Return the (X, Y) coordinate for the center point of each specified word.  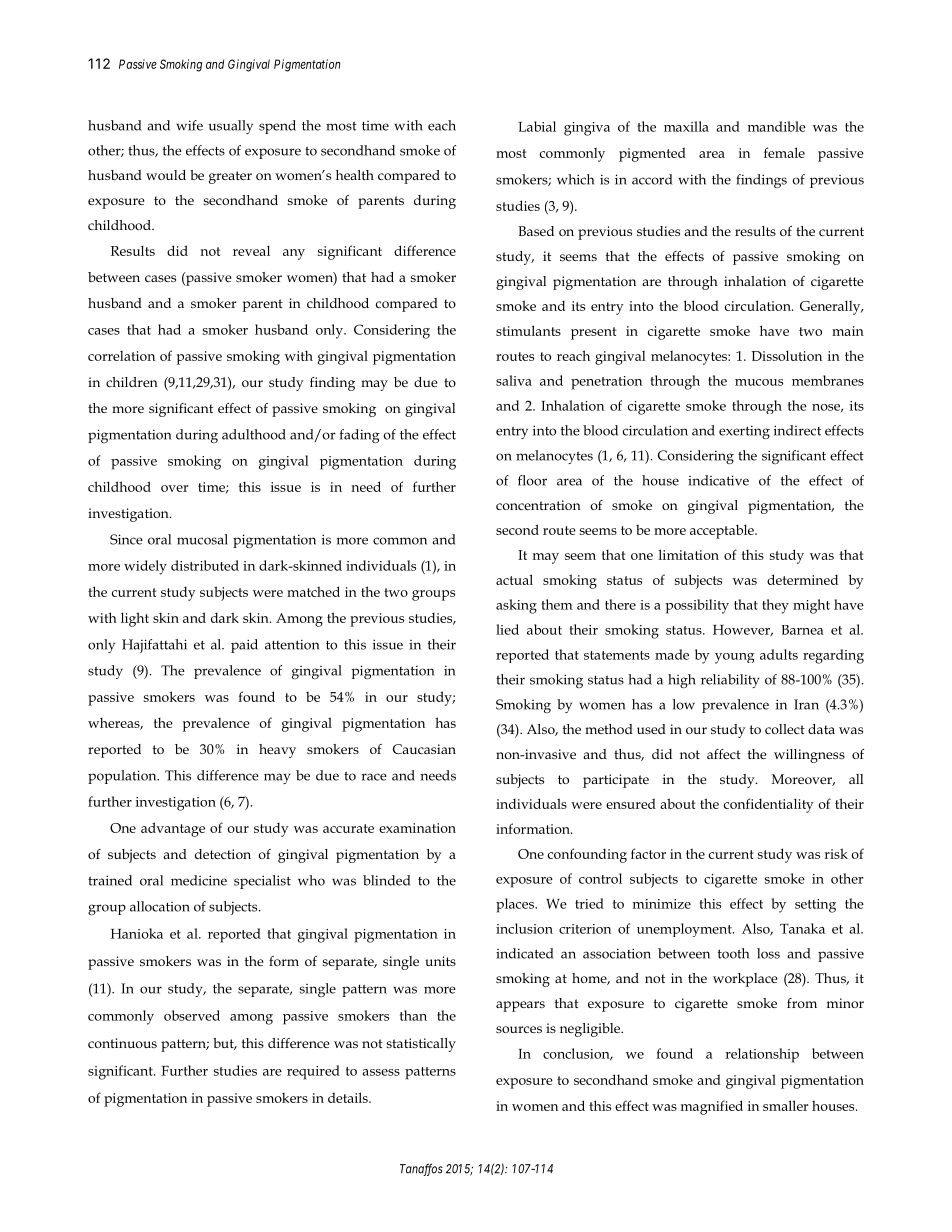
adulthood (254, 434)
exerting (744, 432)
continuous (122, 1043)
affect (724, 754)
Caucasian (424, 749)
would (166, 175)
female (784, 152)
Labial (537, 126)
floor (532, 480)
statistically (421, 1045)
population (123, 777)
